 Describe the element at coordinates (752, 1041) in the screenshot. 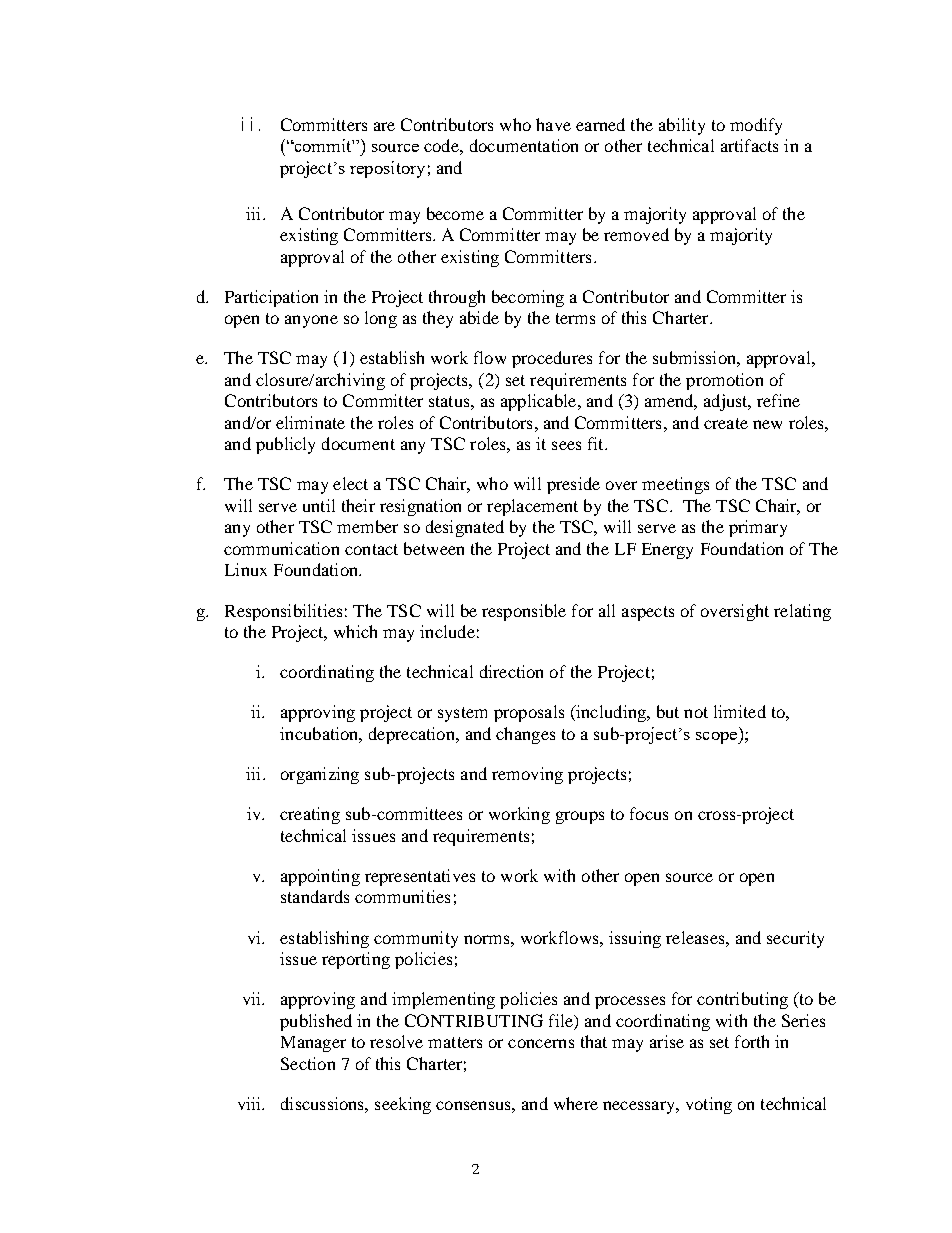

I see `forth` at that location.
